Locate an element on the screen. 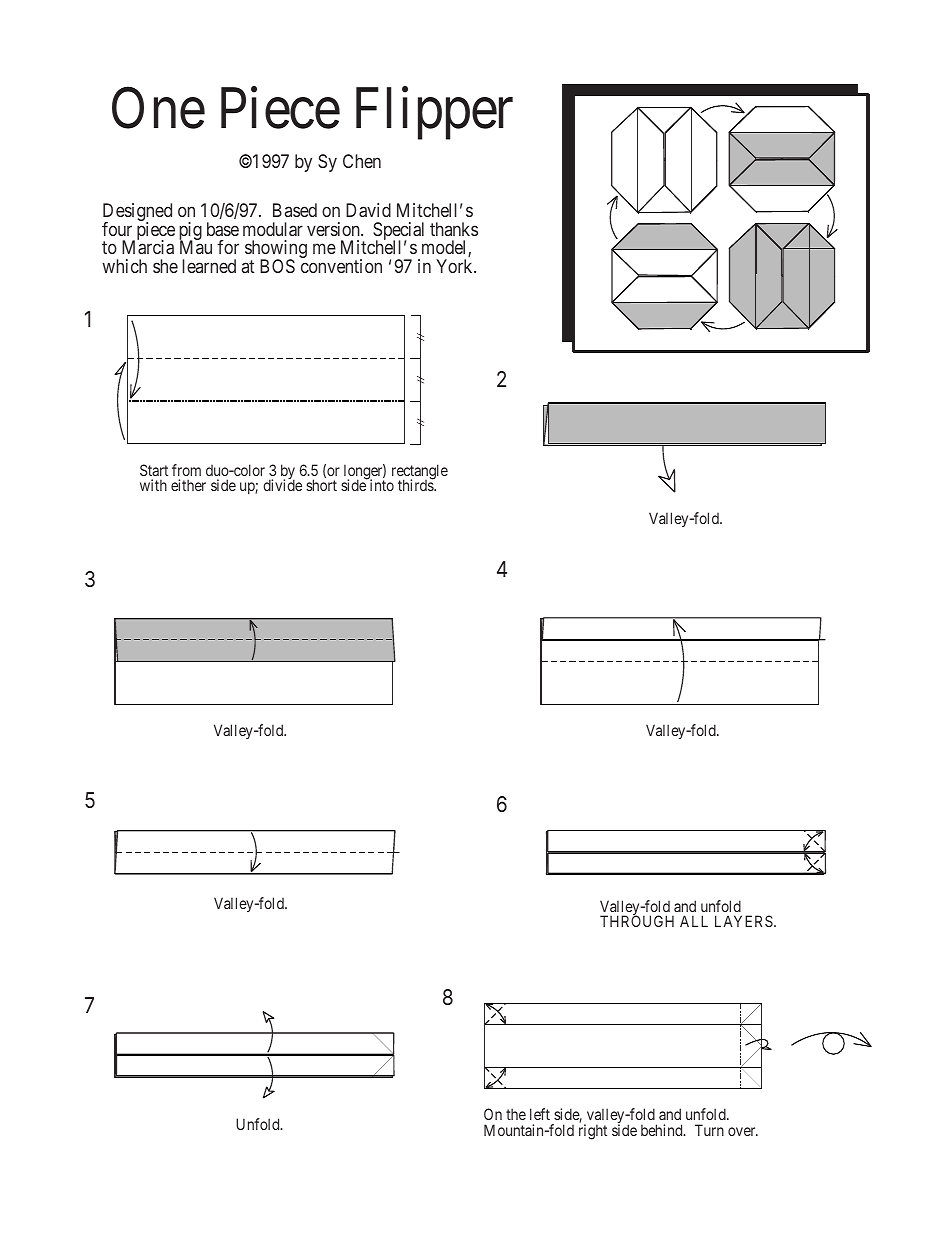 The height and width of the screenshot is (1233, 952). with is located at coordinates (153, 485).
